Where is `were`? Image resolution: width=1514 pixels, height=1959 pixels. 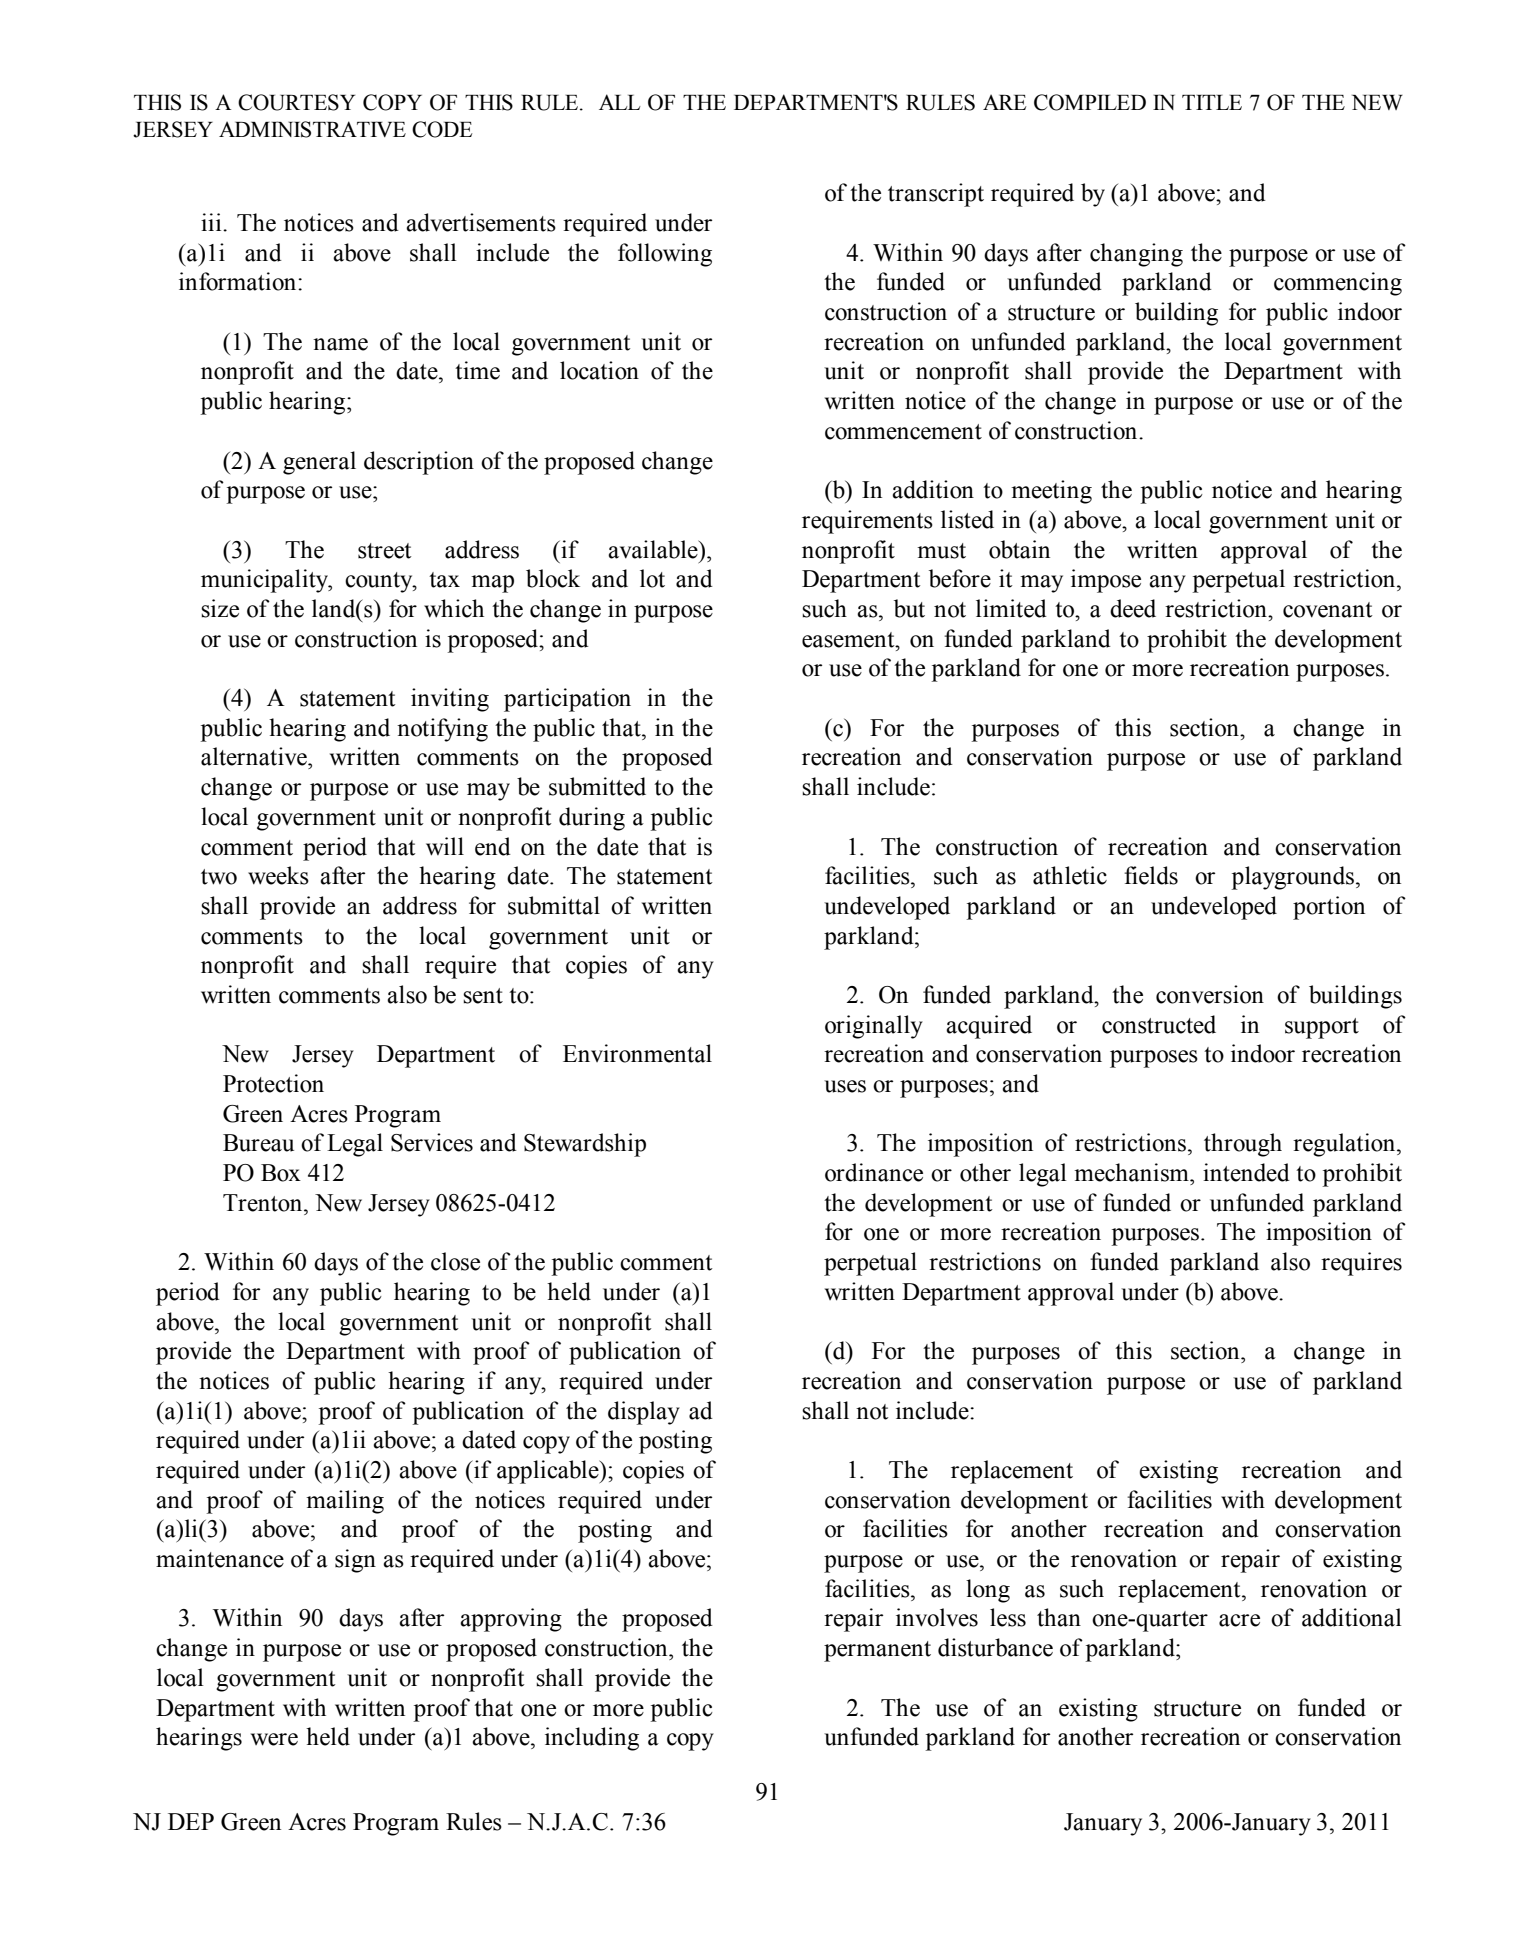 were is located at coordinates (274, 1739).
